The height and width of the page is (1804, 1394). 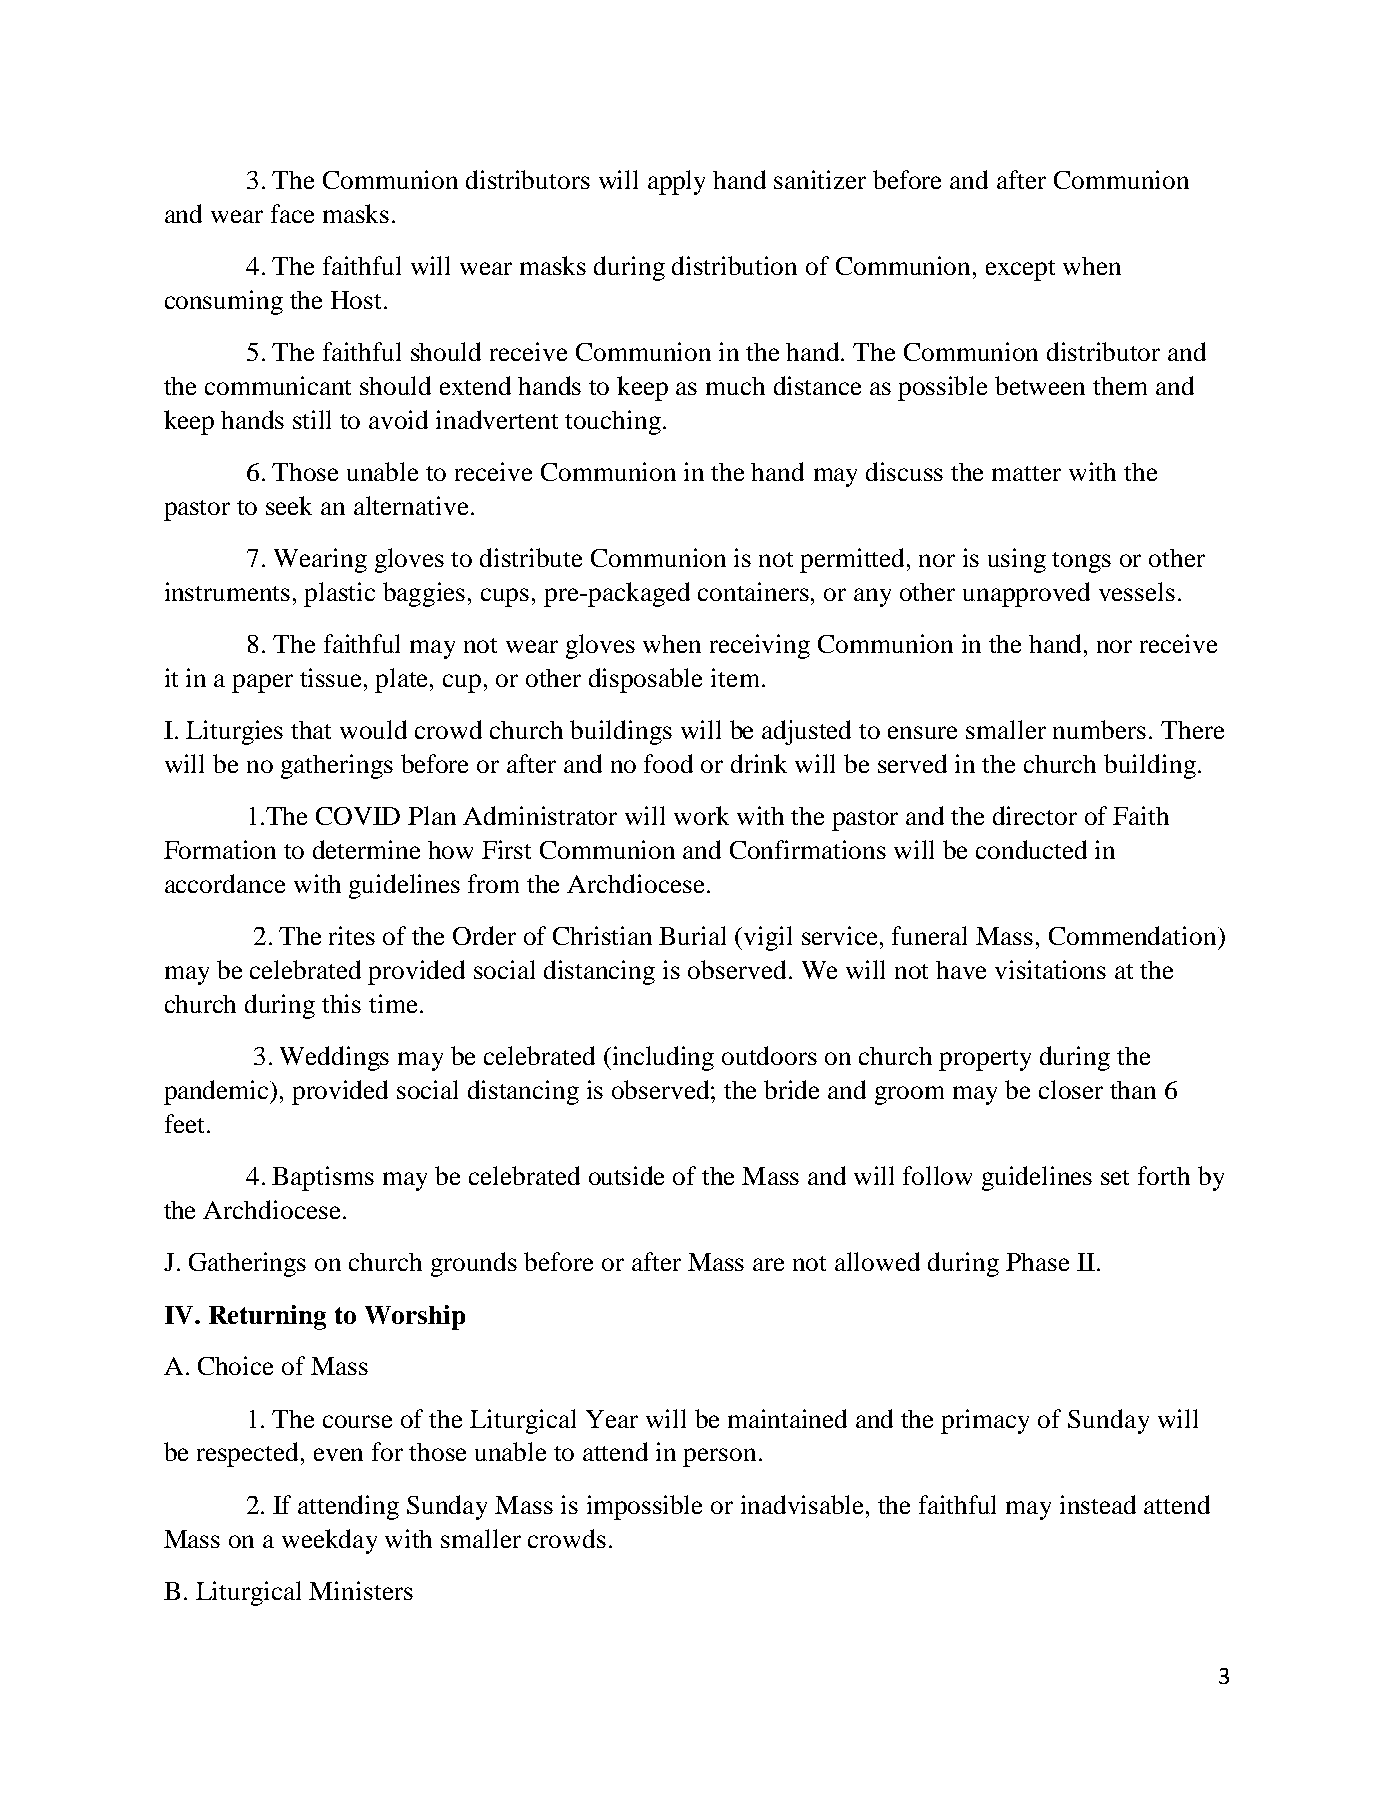 I want to click on face, so click(x=292, y=213).
